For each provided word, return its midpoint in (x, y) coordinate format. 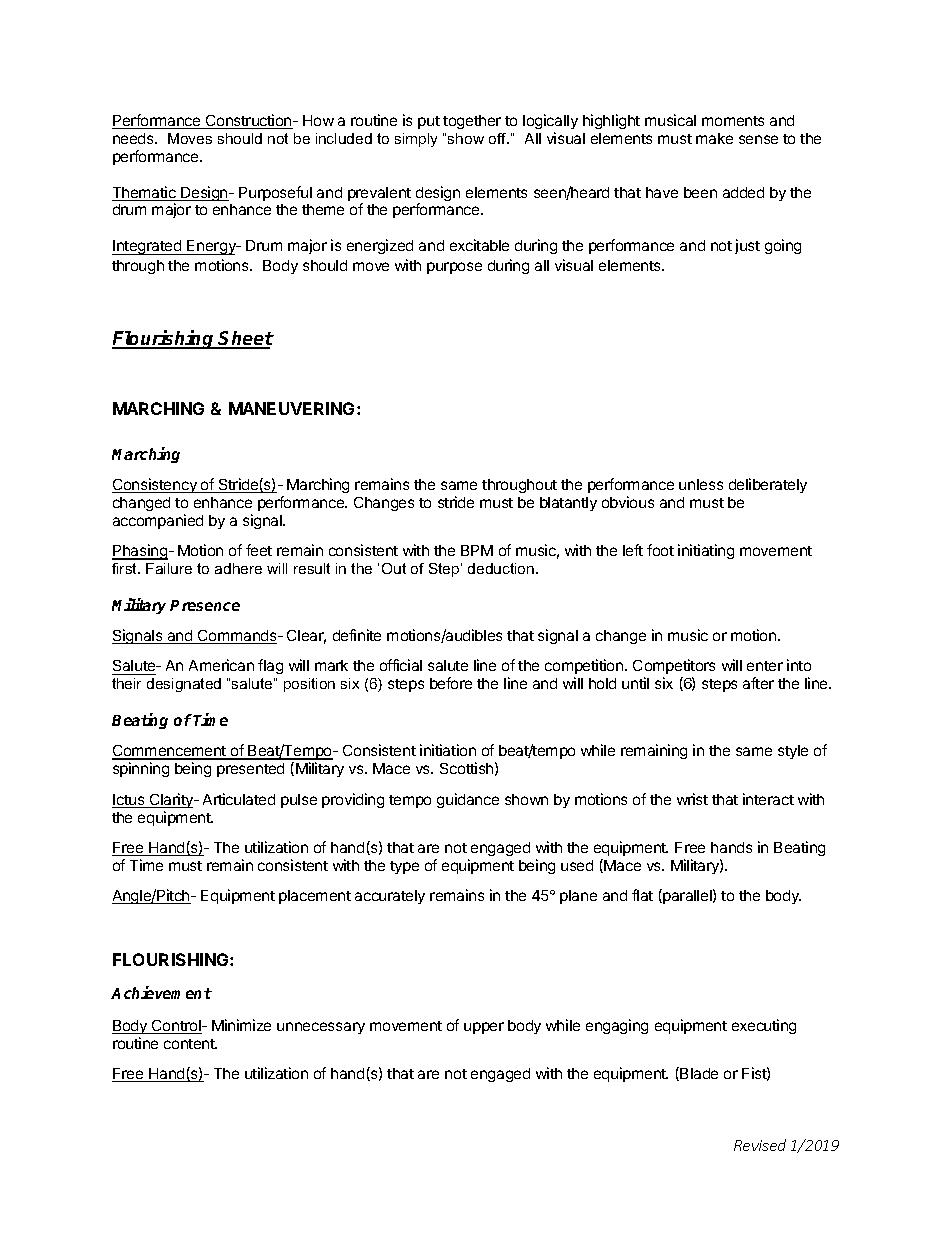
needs (134, 138)
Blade (699, 1073)
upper (484, 1028)
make (714, 138)
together (472, 122)
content (190, 1044)
